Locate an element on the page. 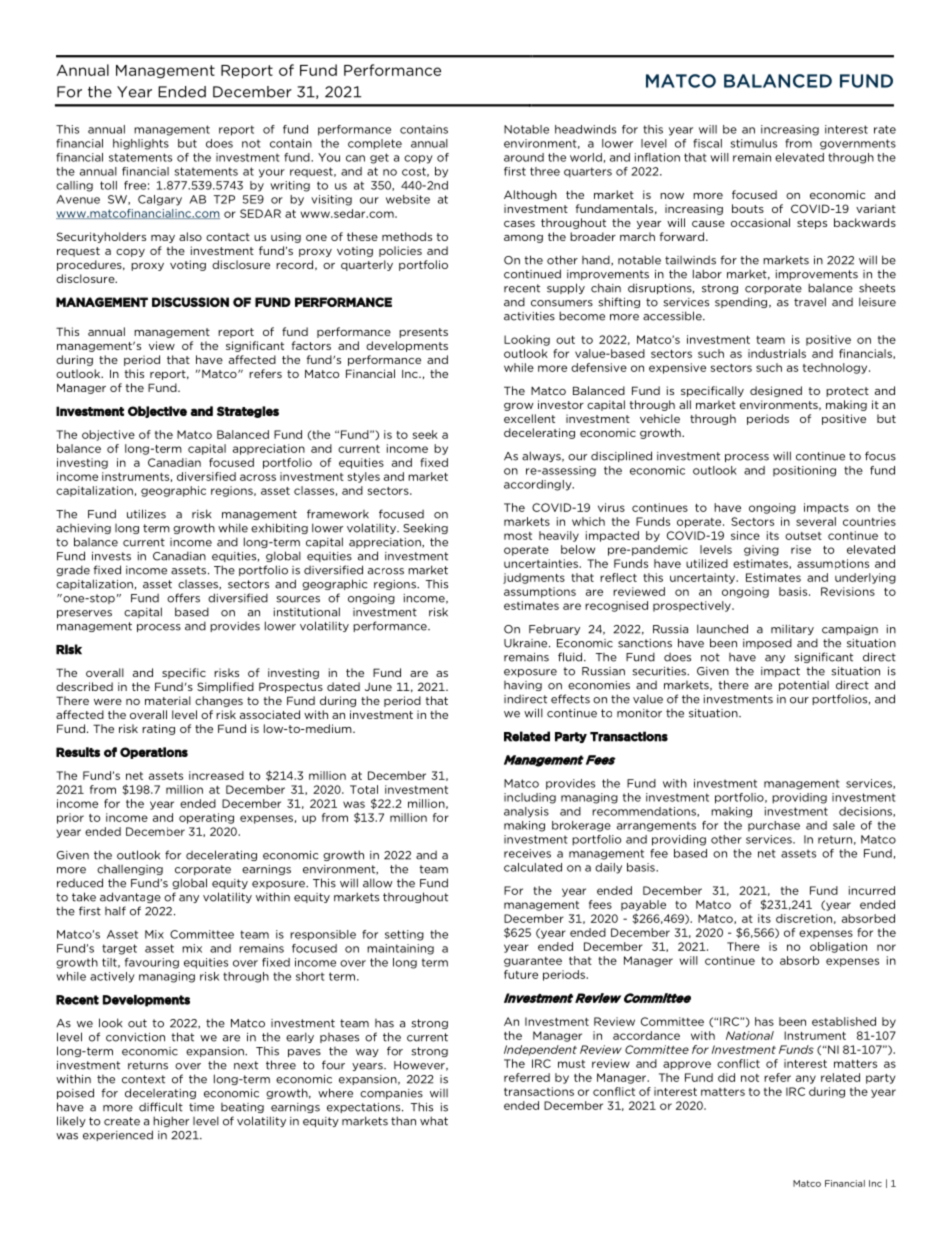  highlights is located at coordinates (141, 144).
